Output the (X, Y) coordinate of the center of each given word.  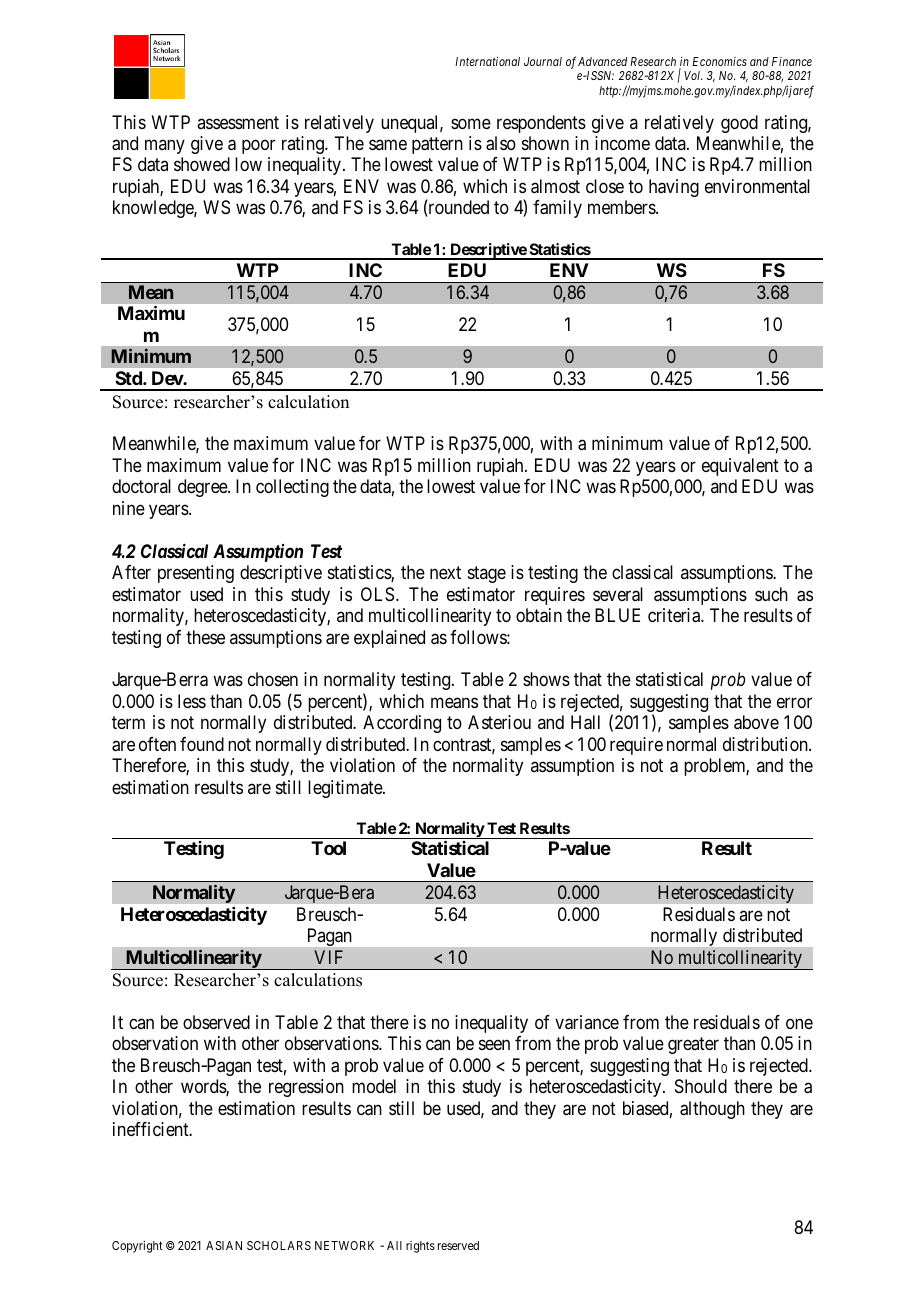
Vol (693, 75)
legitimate (346, 789)
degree (203, 488)
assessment (238, 122)
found (202, 744)
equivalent (740, 467)
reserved (458, 1245)
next (445, 572)
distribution (766, 744)
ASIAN (224, 1245)
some (471, 123)
